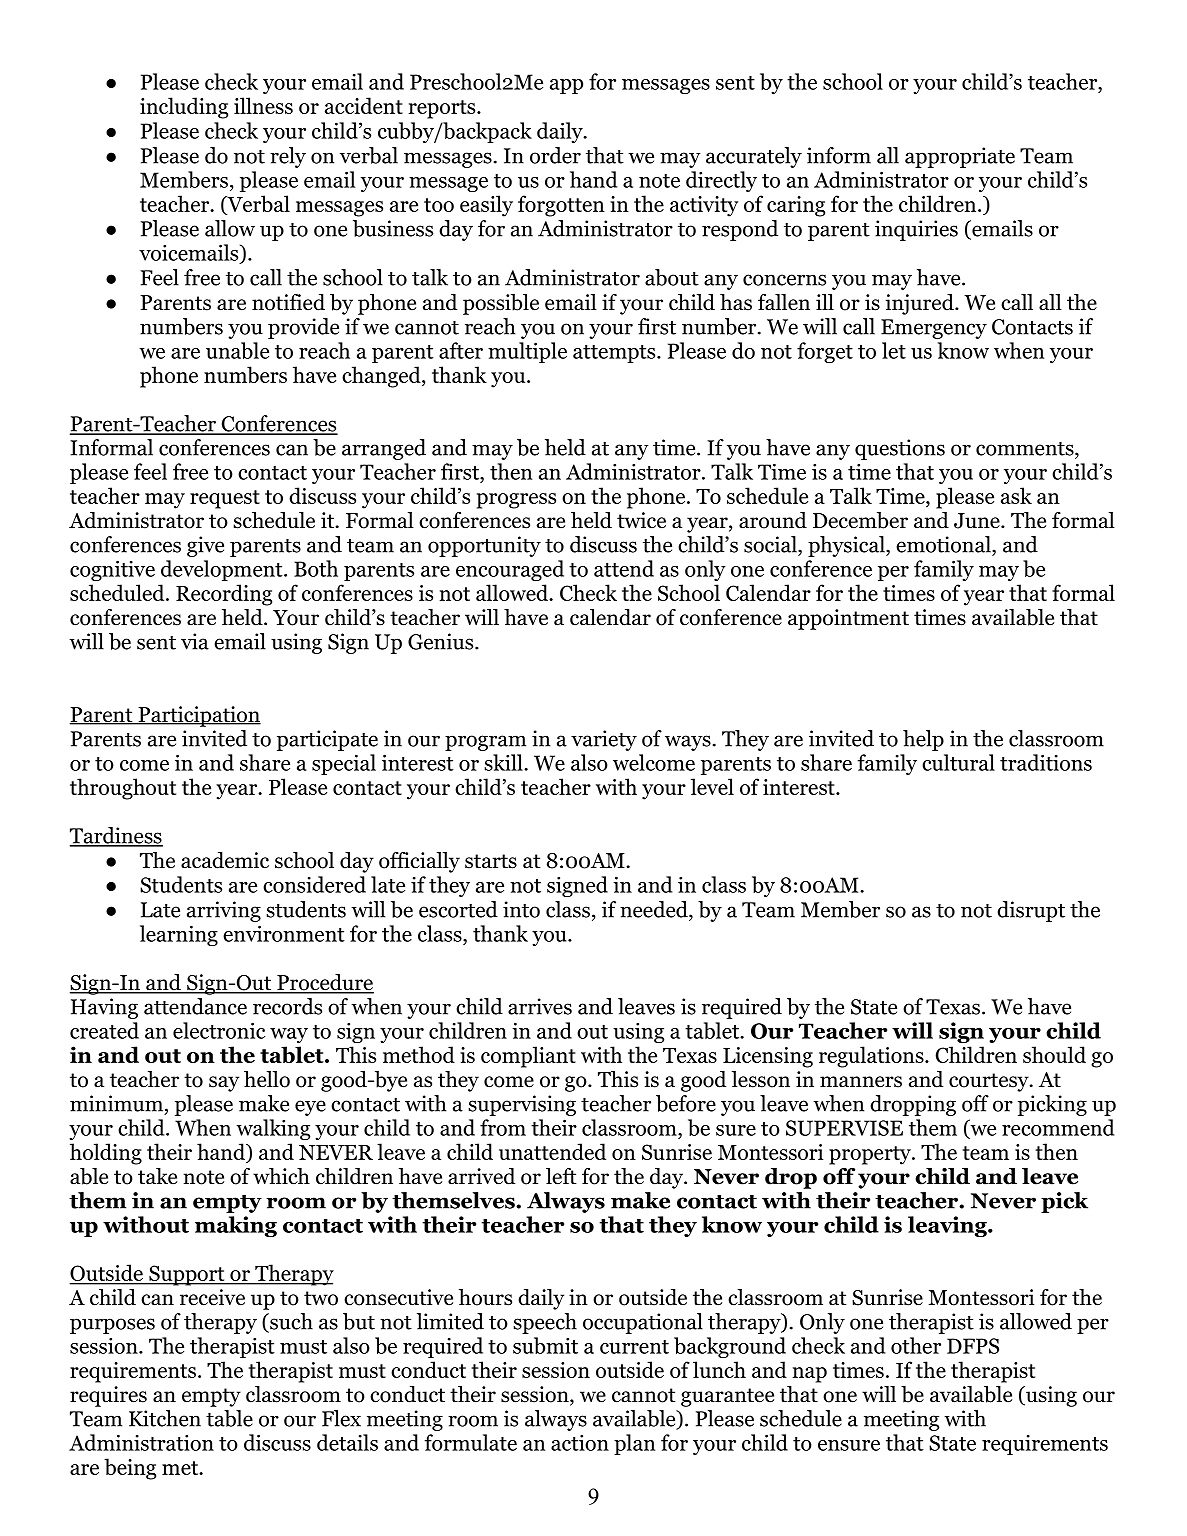 Image resolution: width=1187 pixels, height=1536 pixels. Describe the element at coordinates (510, 570) in the page. I see `encouraged` at that location.
